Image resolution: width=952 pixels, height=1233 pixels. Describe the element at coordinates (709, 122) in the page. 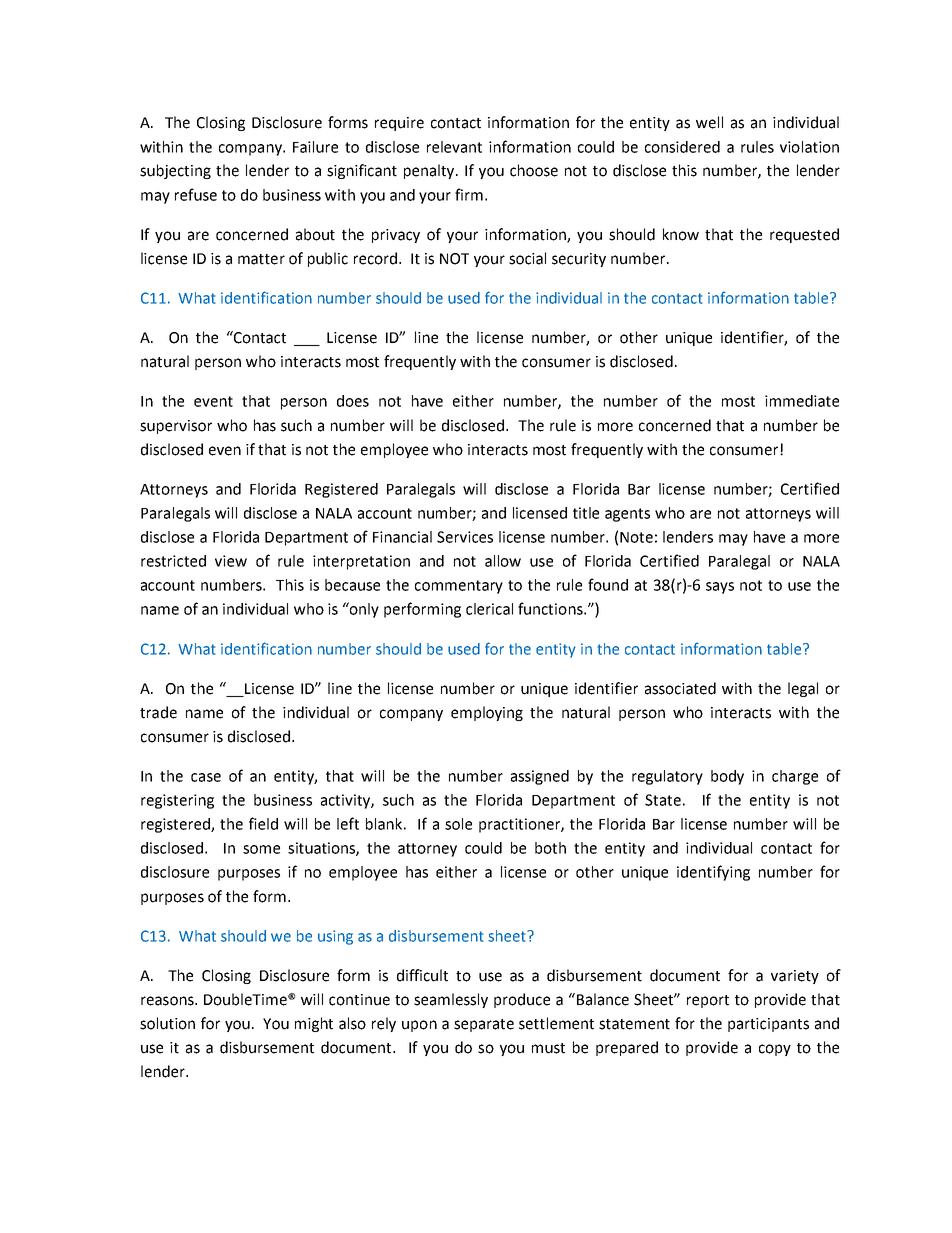

I see `well` at that location.
